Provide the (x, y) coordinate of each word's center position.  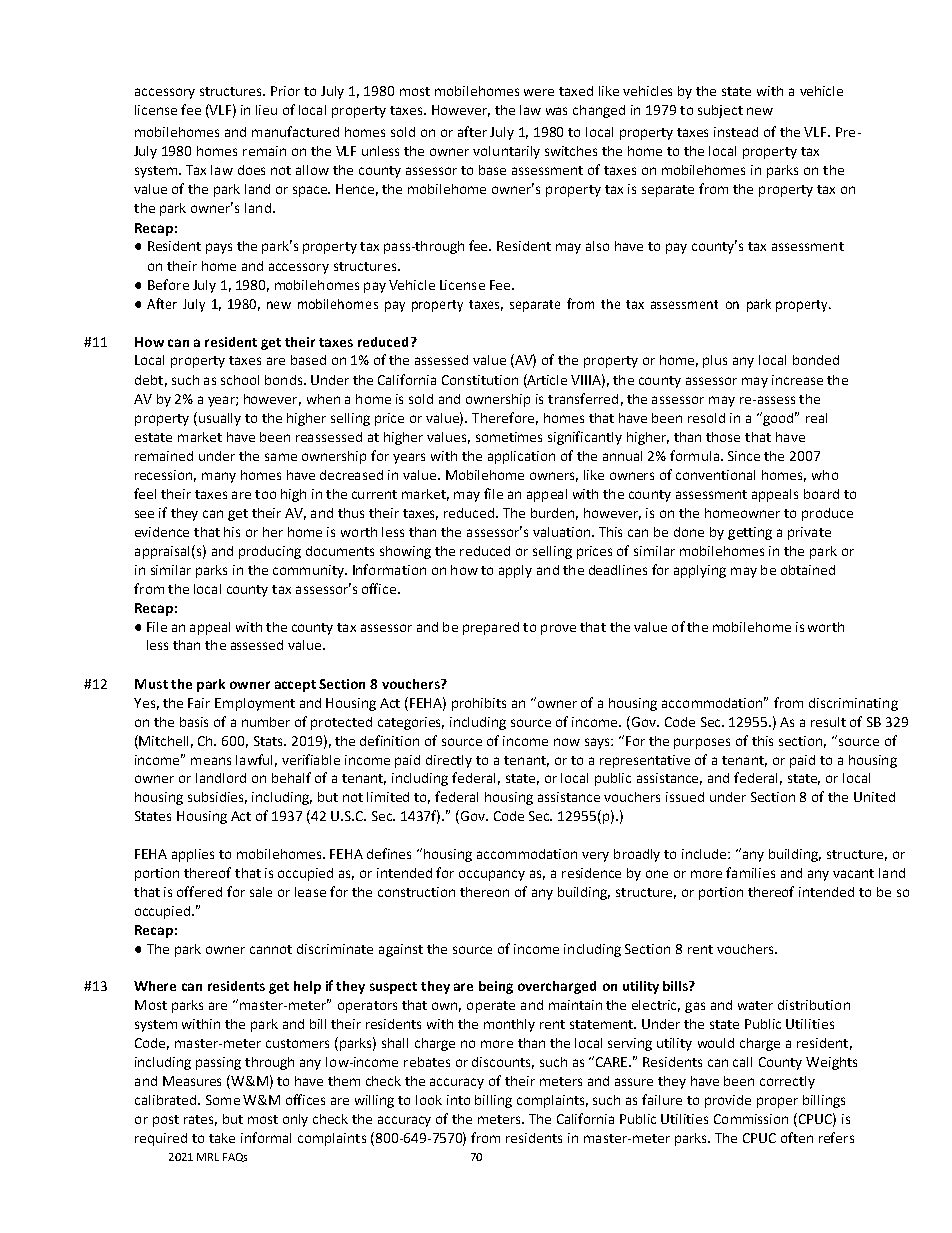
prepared (491, 628)
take (222, 1138)
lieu (266, 110)
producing (270, 552)
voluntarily (506, 152)
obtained (808, 570)
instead (736, 132)
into (458, 1100)
